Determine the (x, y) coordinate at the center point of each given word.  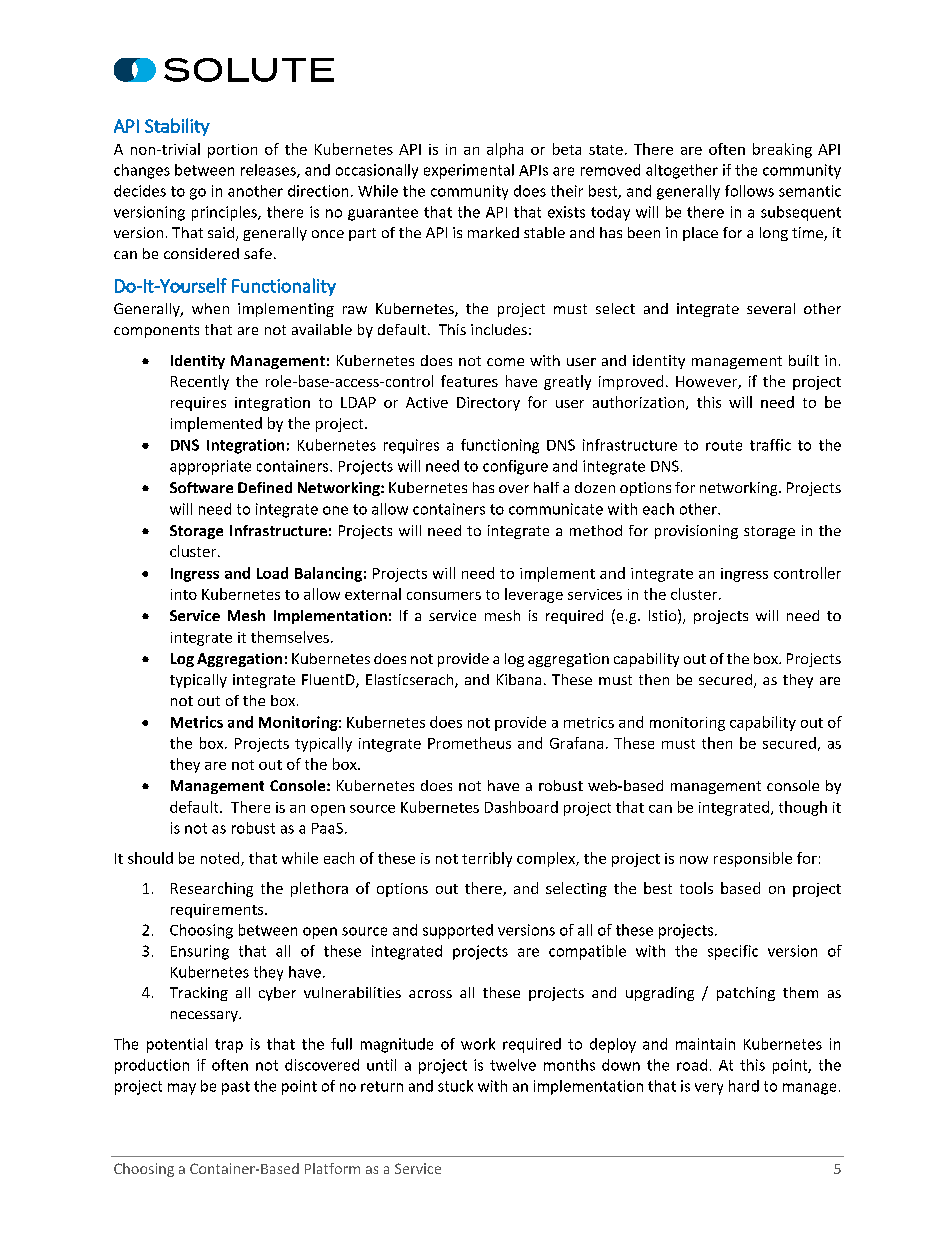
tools (696, 888)
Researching (212, 889)
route (724, 445)
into (184, 594)
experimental (469, 171)
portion (232, 151)
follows (749, 191)
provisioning (696, 532)
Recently (200, 382)
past (236, 1088)
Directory (488, 404)
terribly (487, 859)
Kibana (519, 679)
